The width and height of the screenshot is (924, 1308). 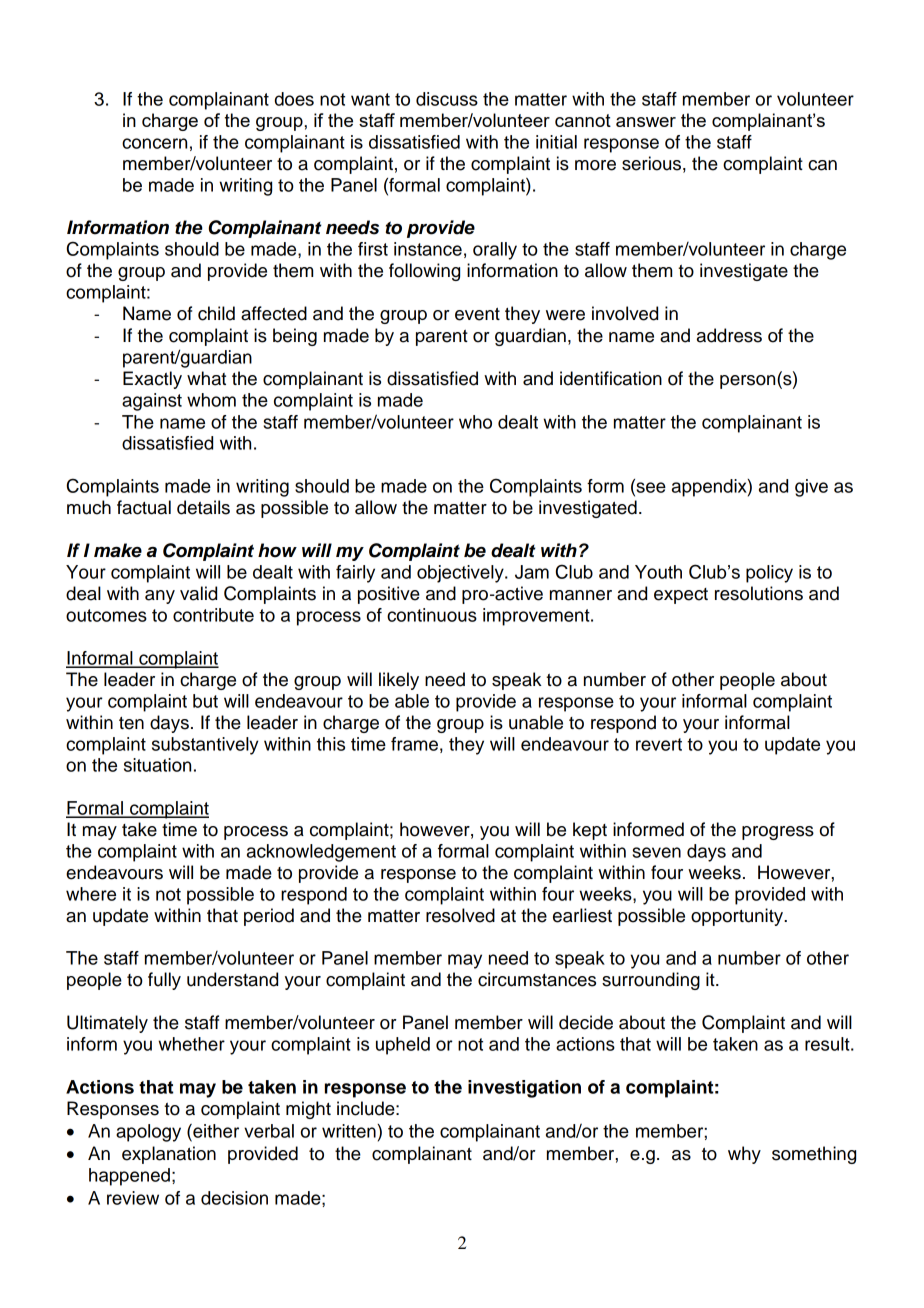 What do you see at coordinates (759, 593) in the screenshot?
I see `resolutions` at bounding box center [759, 593].
